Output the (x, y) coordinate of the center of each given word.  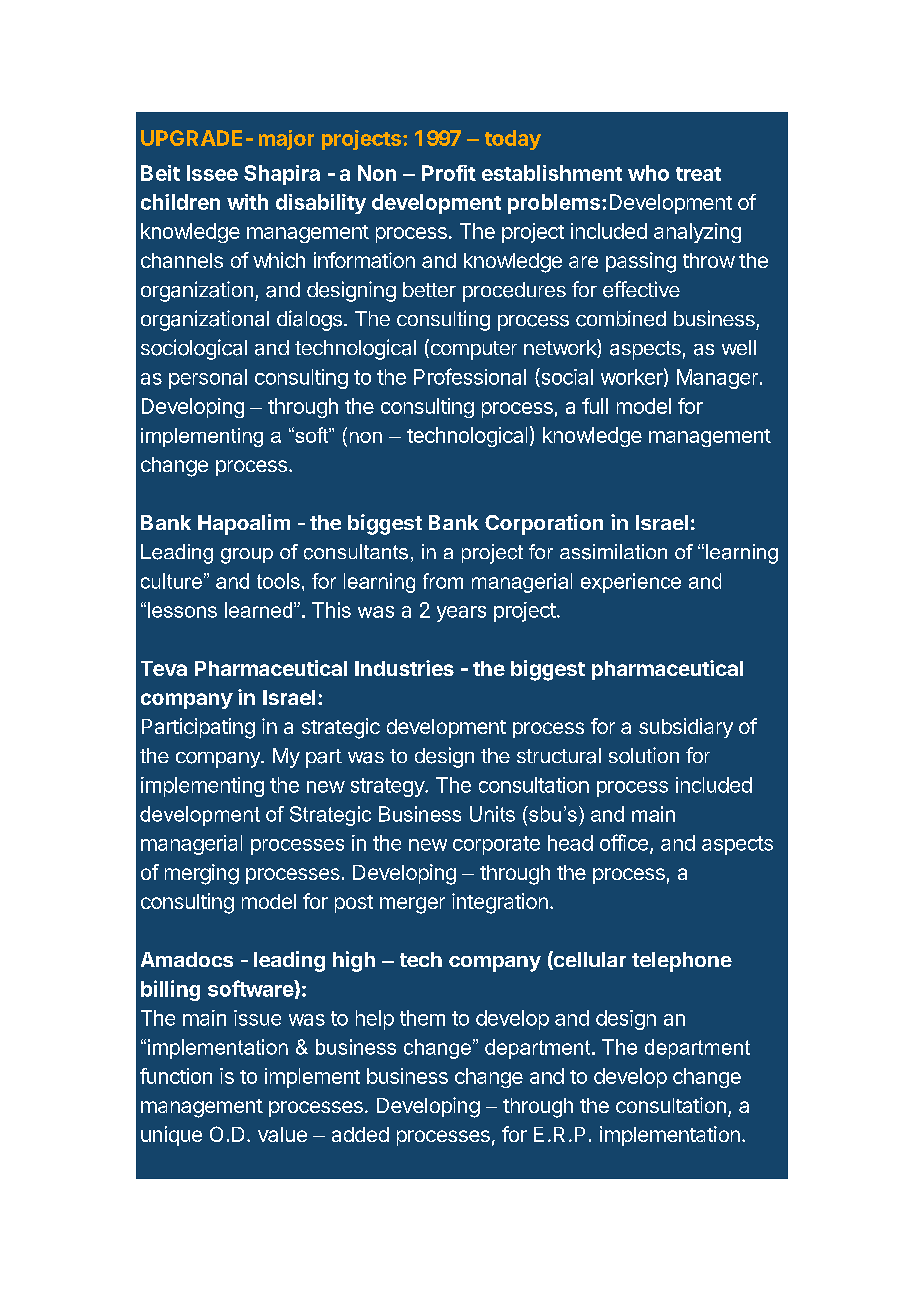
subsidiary (686, 728)
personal (208, 379)
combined (621, 318)
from (443, 581)
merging (202, 874)
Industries (404, 668)
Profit (449, 173)
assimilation (613, 552)
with (247, 202)
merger (412, 905)
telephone (682, 962)
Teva (164, 668)
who (648, 173)
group (247, 556)
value (282, 1134)
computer (472, 349)
